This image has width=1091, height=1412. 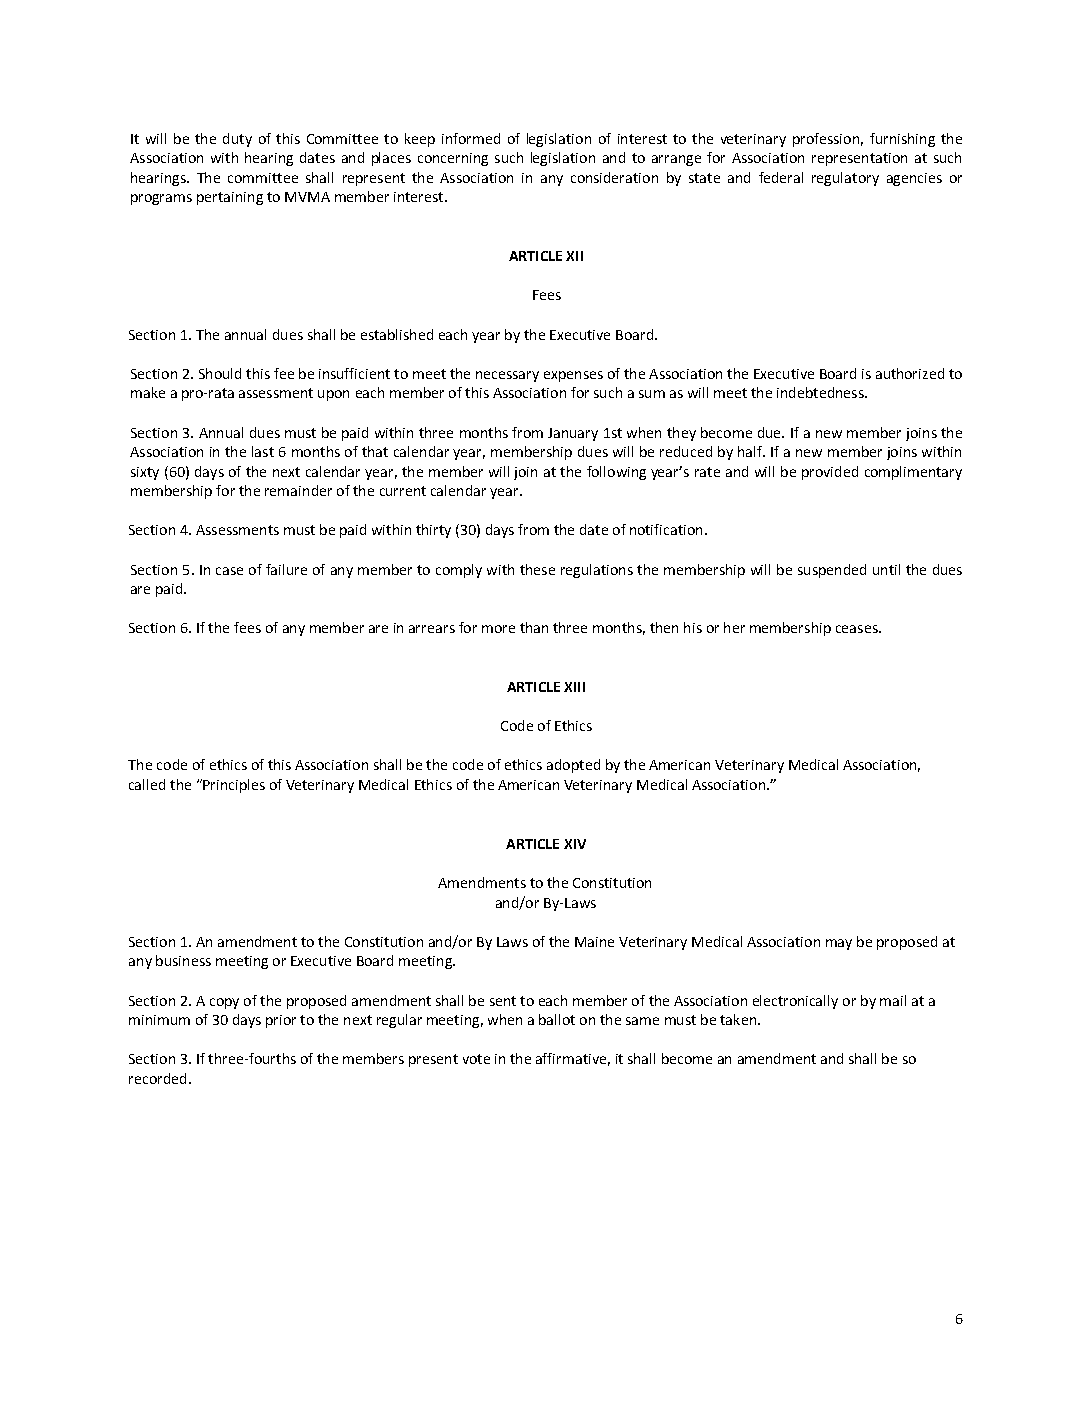 What do you see at coordinates (795, 1002) in the image?
I see `electronically` at bounding box center [795, 1002].
